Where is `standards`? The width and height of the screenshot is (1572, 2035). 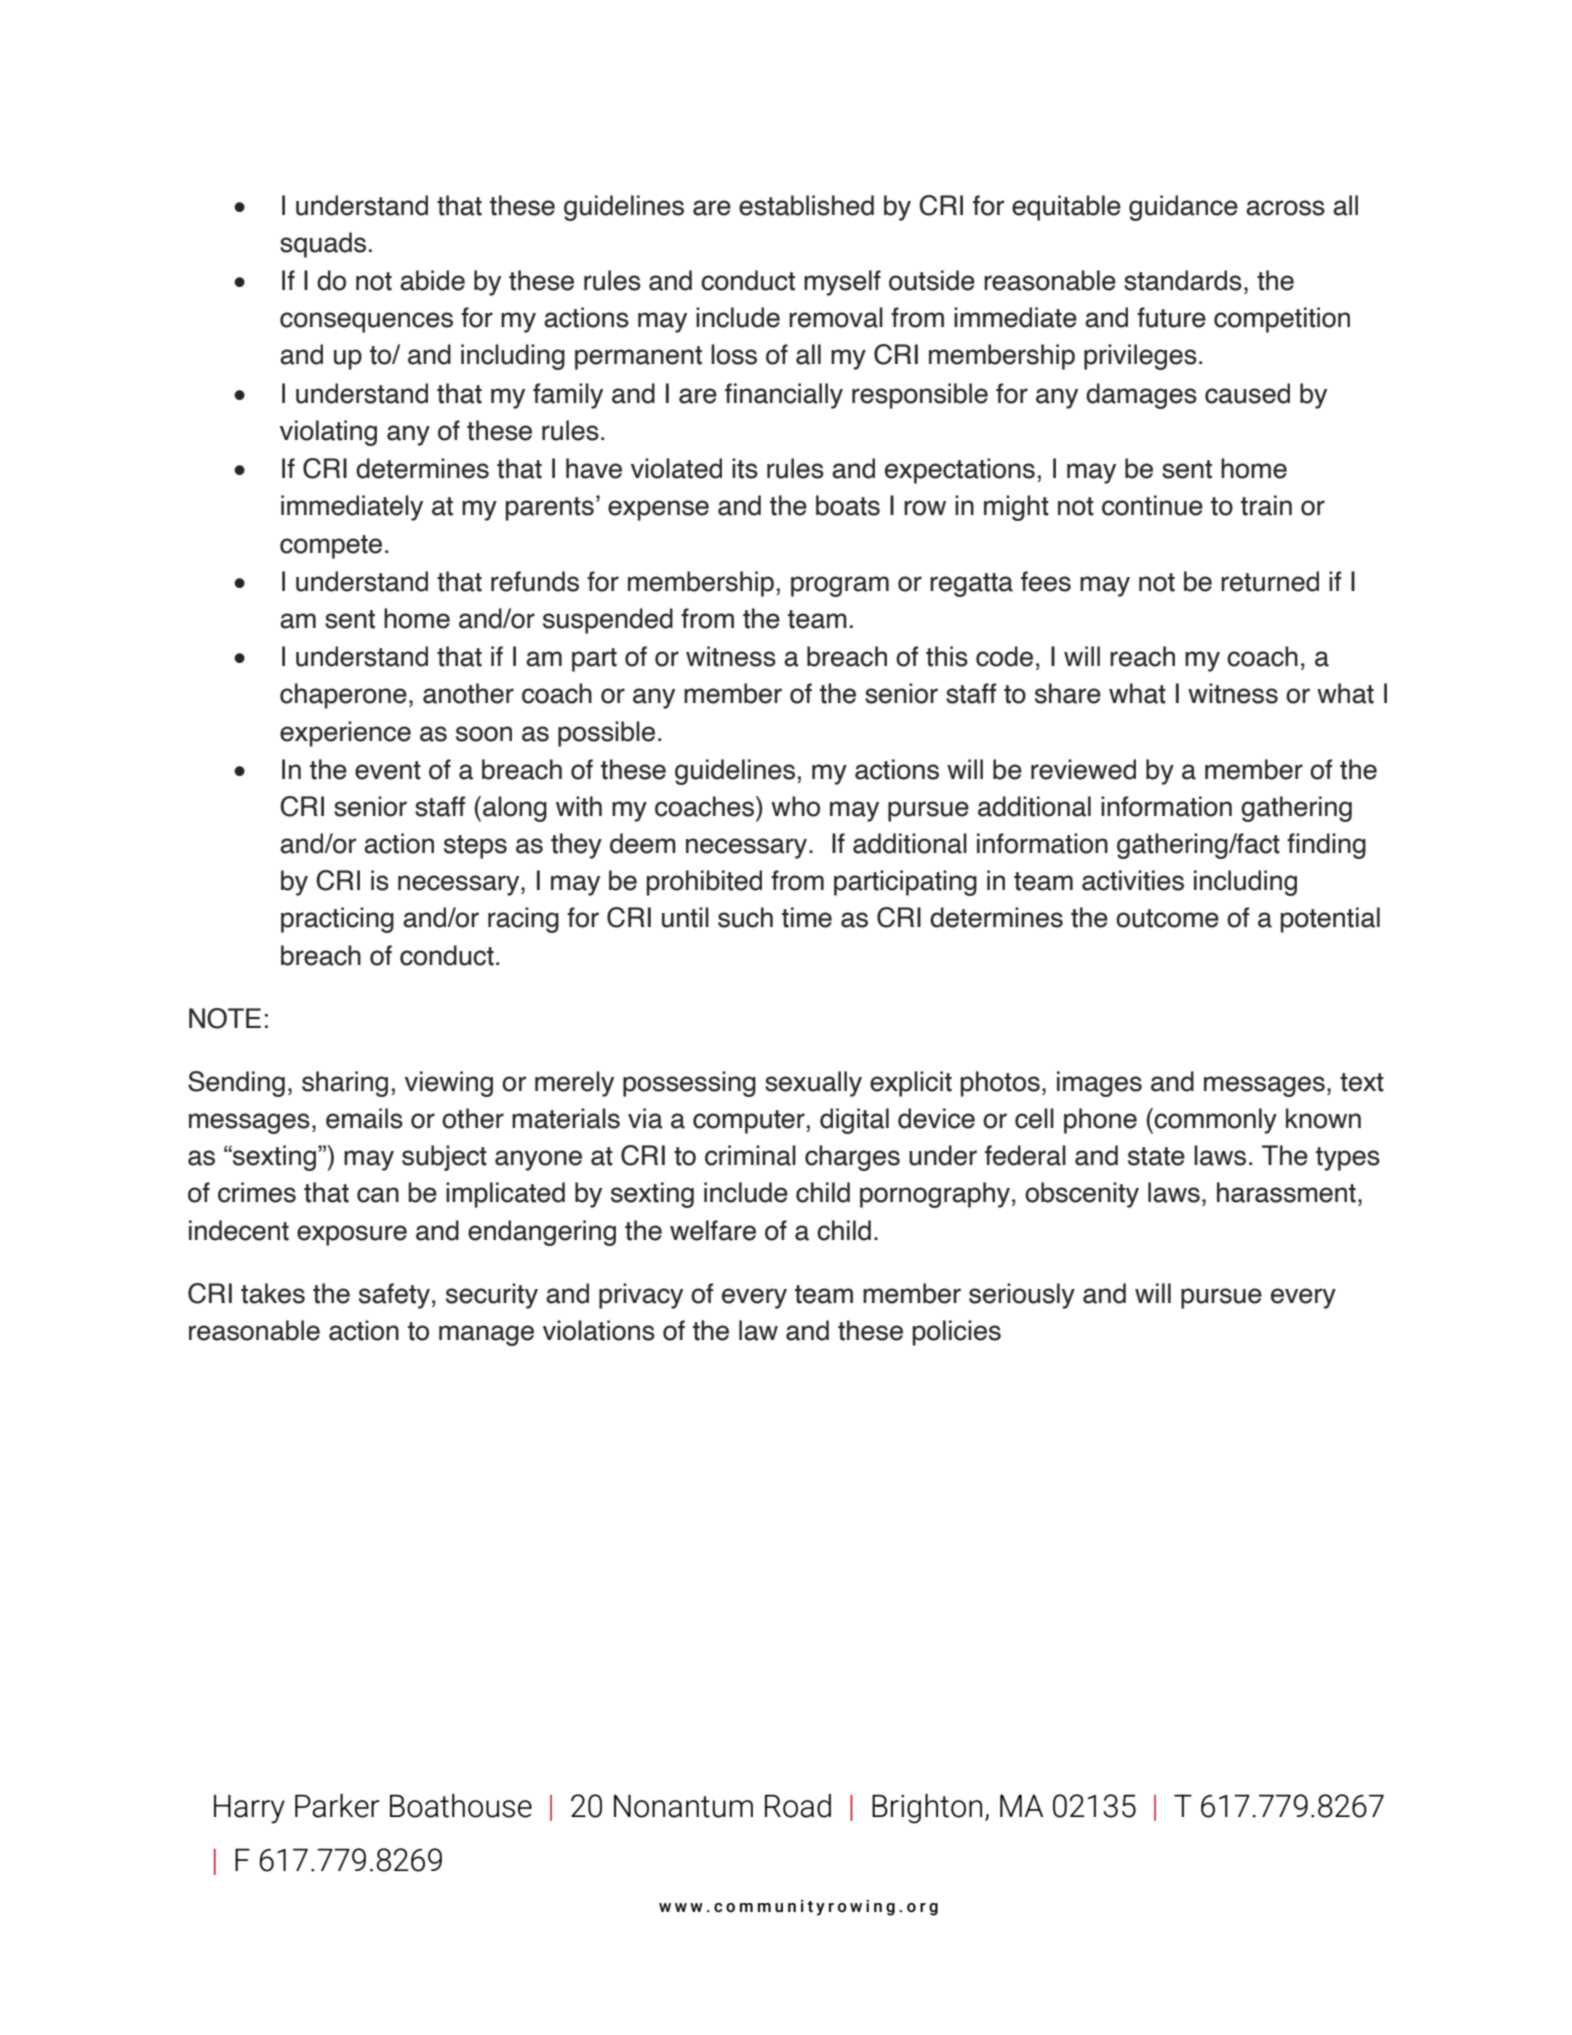
standards is located at coordinates (1183, 280).
